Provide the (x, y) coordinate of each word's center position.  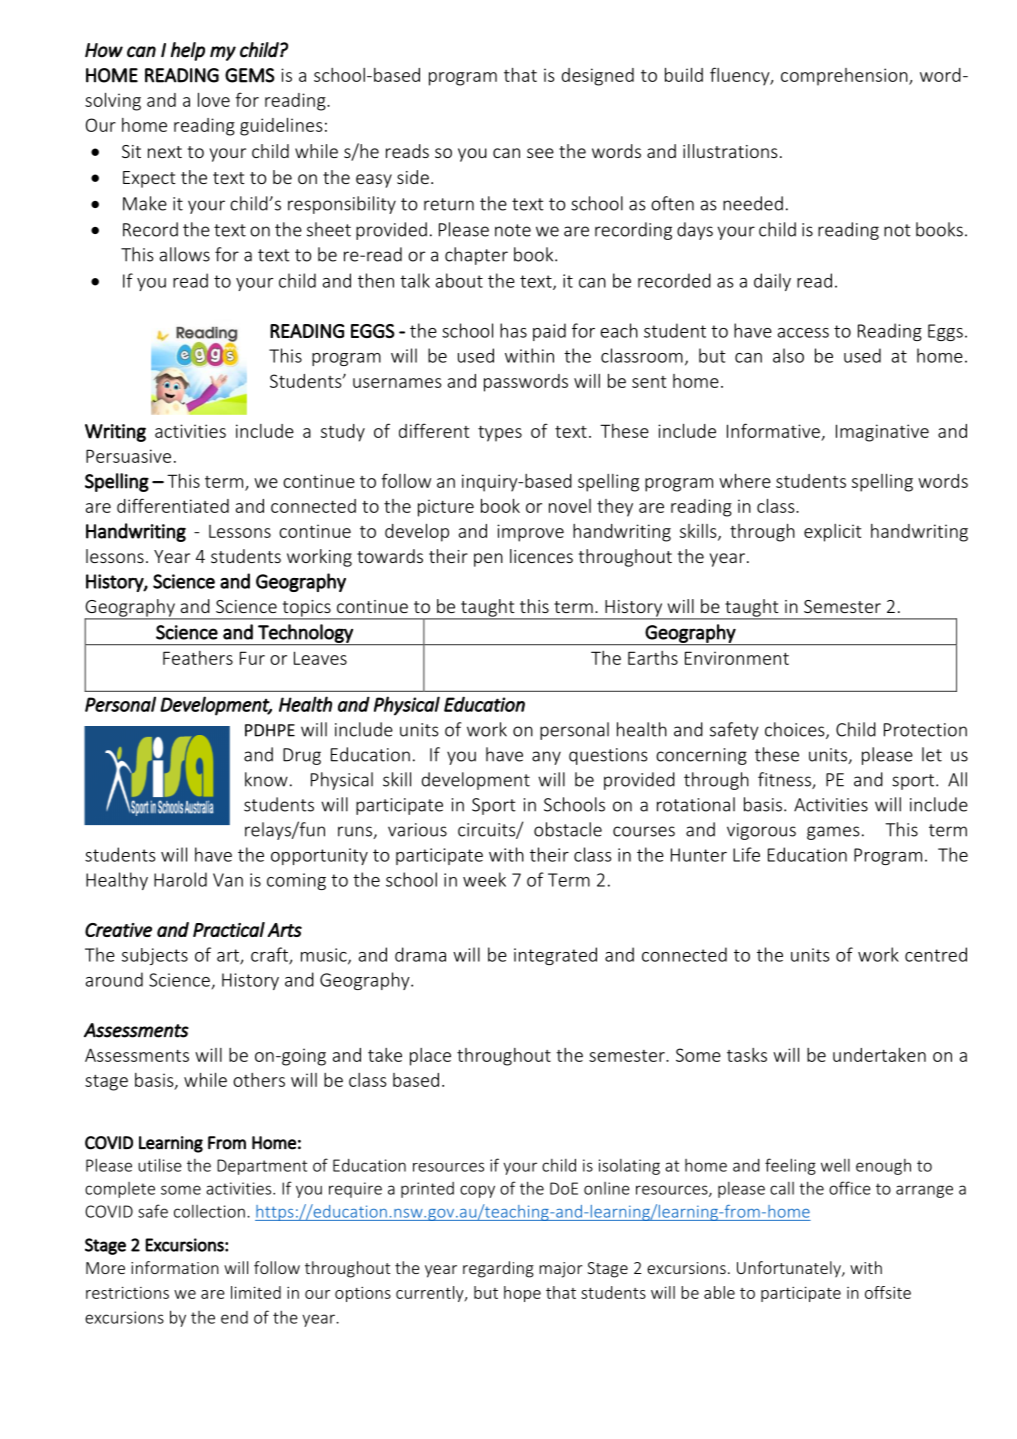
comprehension (845, 77)
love (214, 99)
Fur (252, 658)
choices (796, 730)
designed (598, 77)
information (175, 1267)
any (546, 758)
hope (522, 1294)
